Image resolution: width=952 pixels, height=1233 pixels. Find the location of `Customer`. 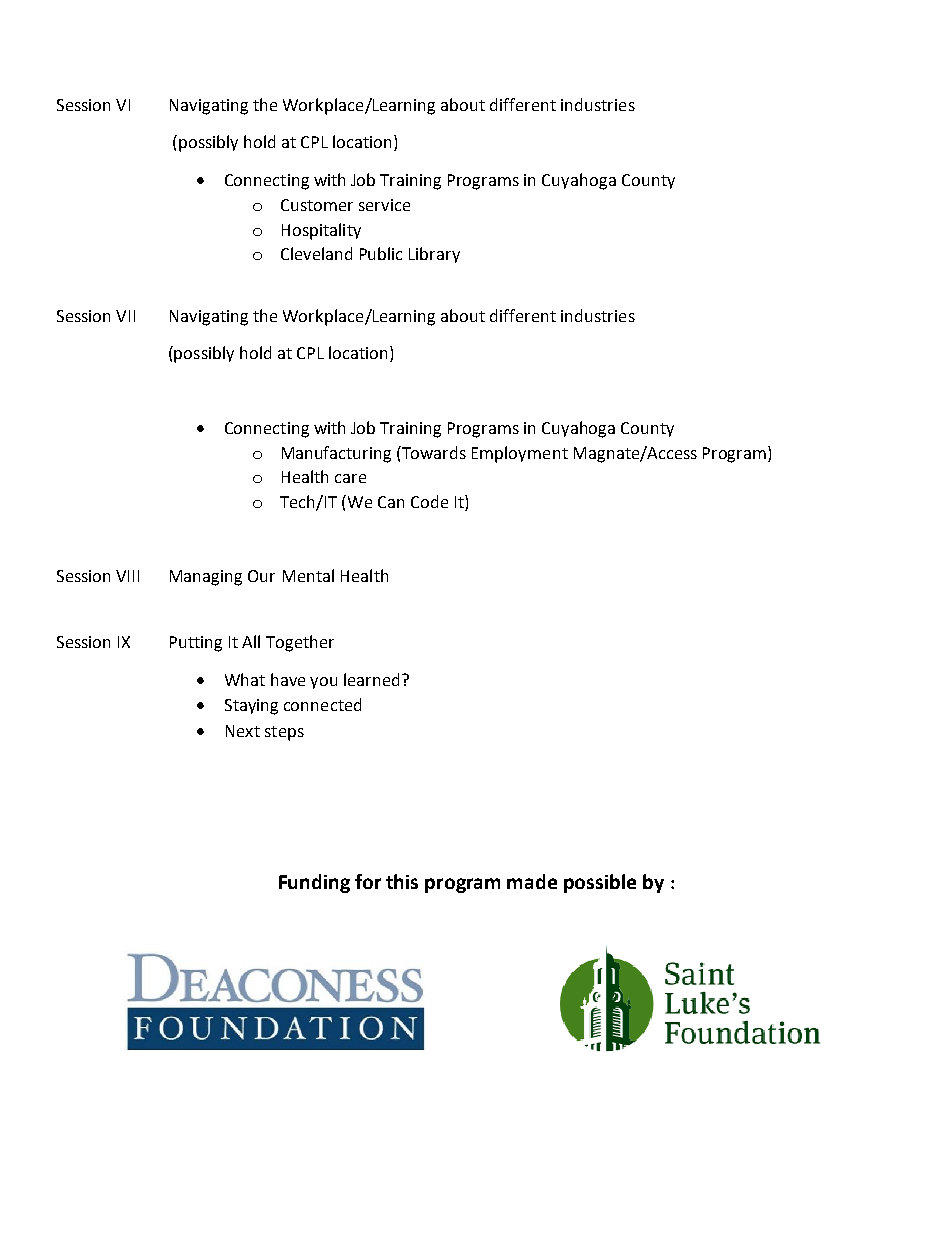

Customer is located at coordinates (317, 205).
